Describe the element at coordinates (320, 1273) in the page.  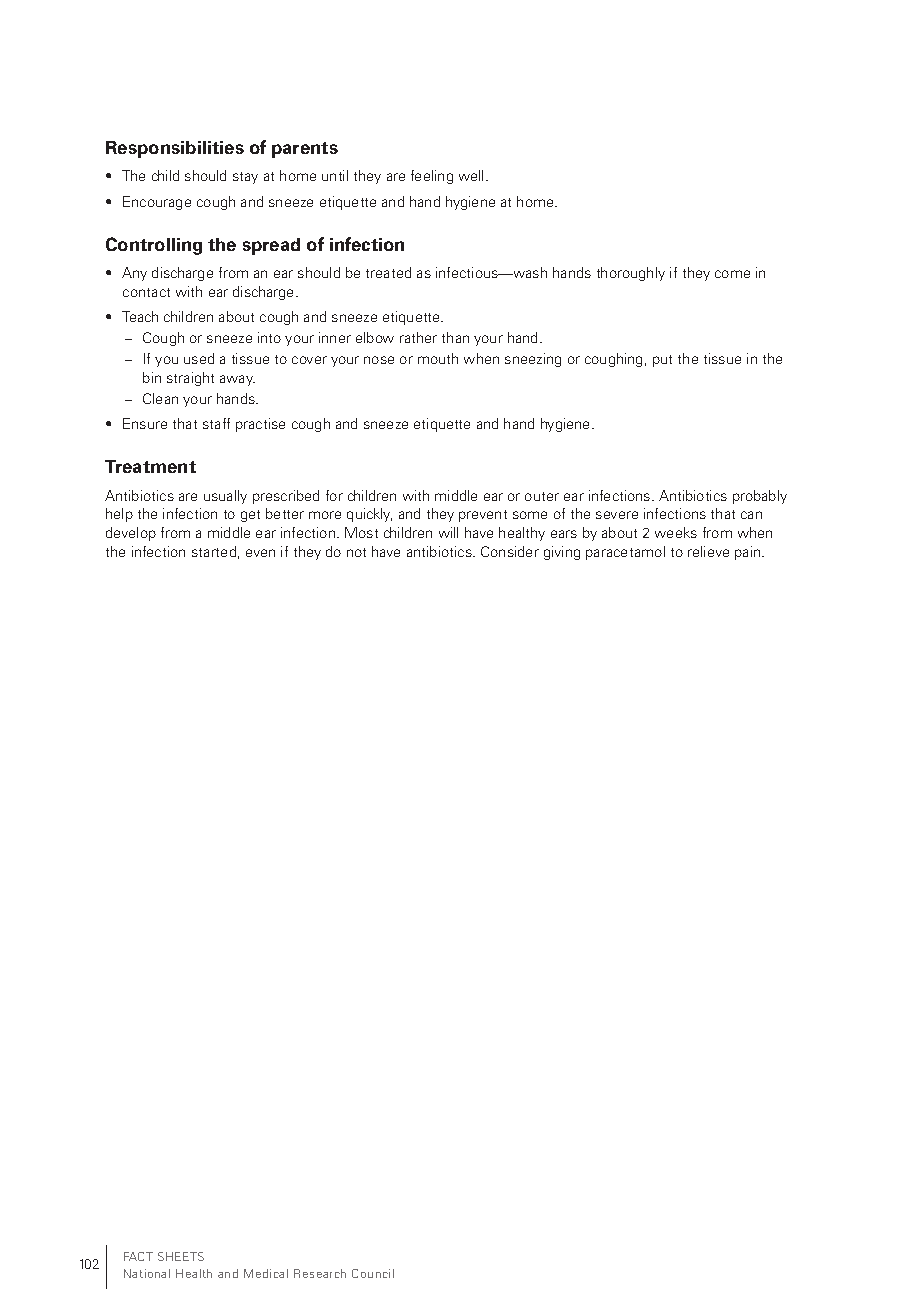
I see `Research` at that location.
